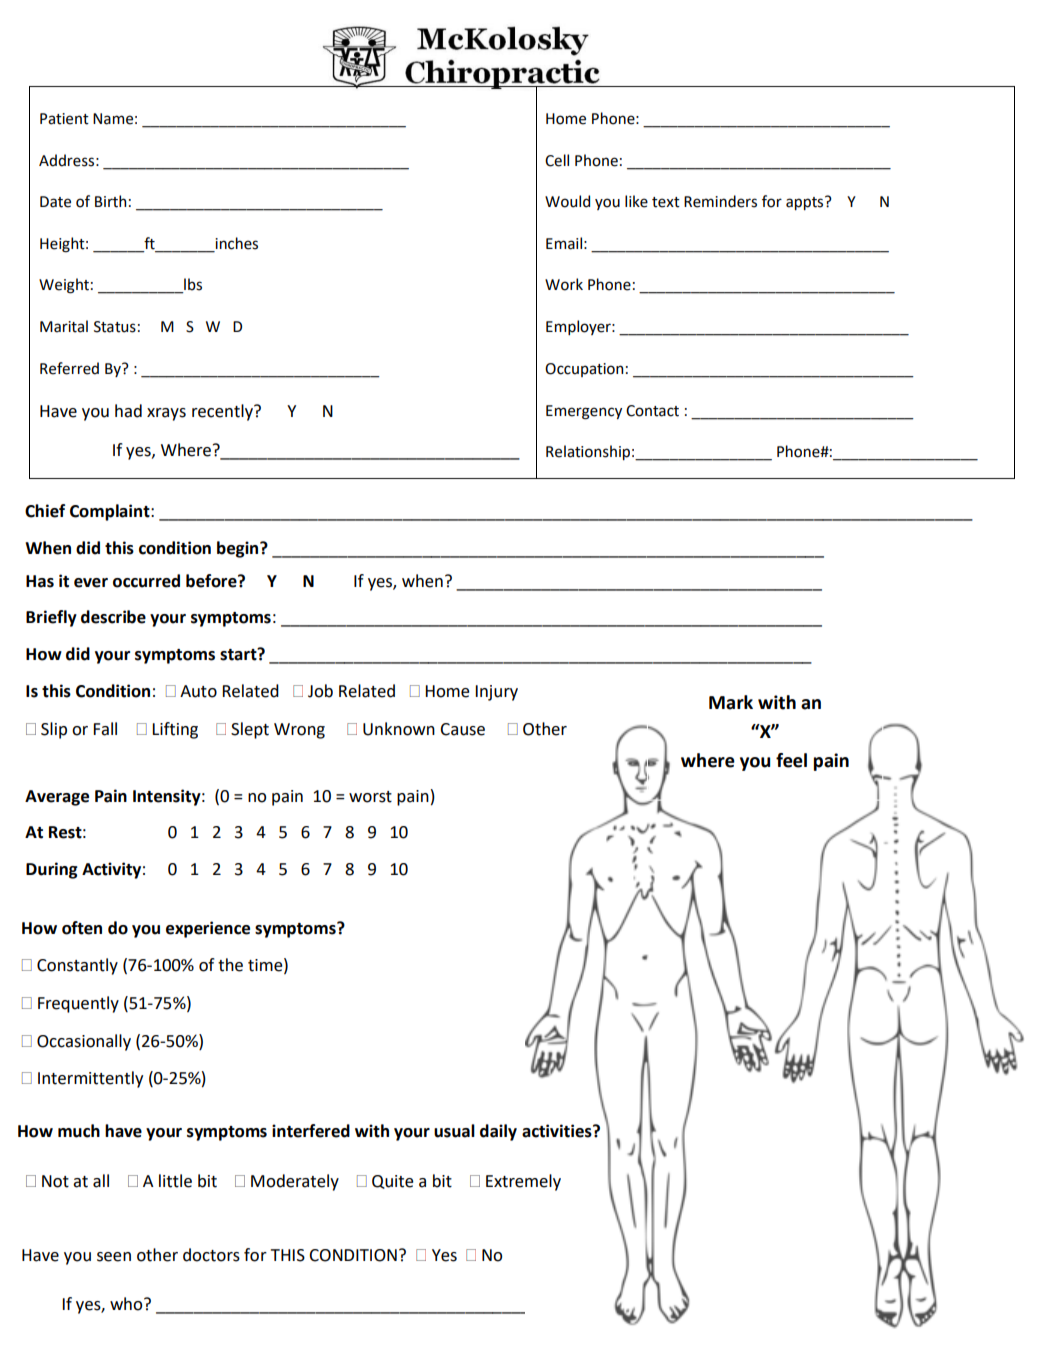 This image has height=1351, width=1044. Describe the element at coordinates (584, 412) in the image. I see `Emergency` at that location.
